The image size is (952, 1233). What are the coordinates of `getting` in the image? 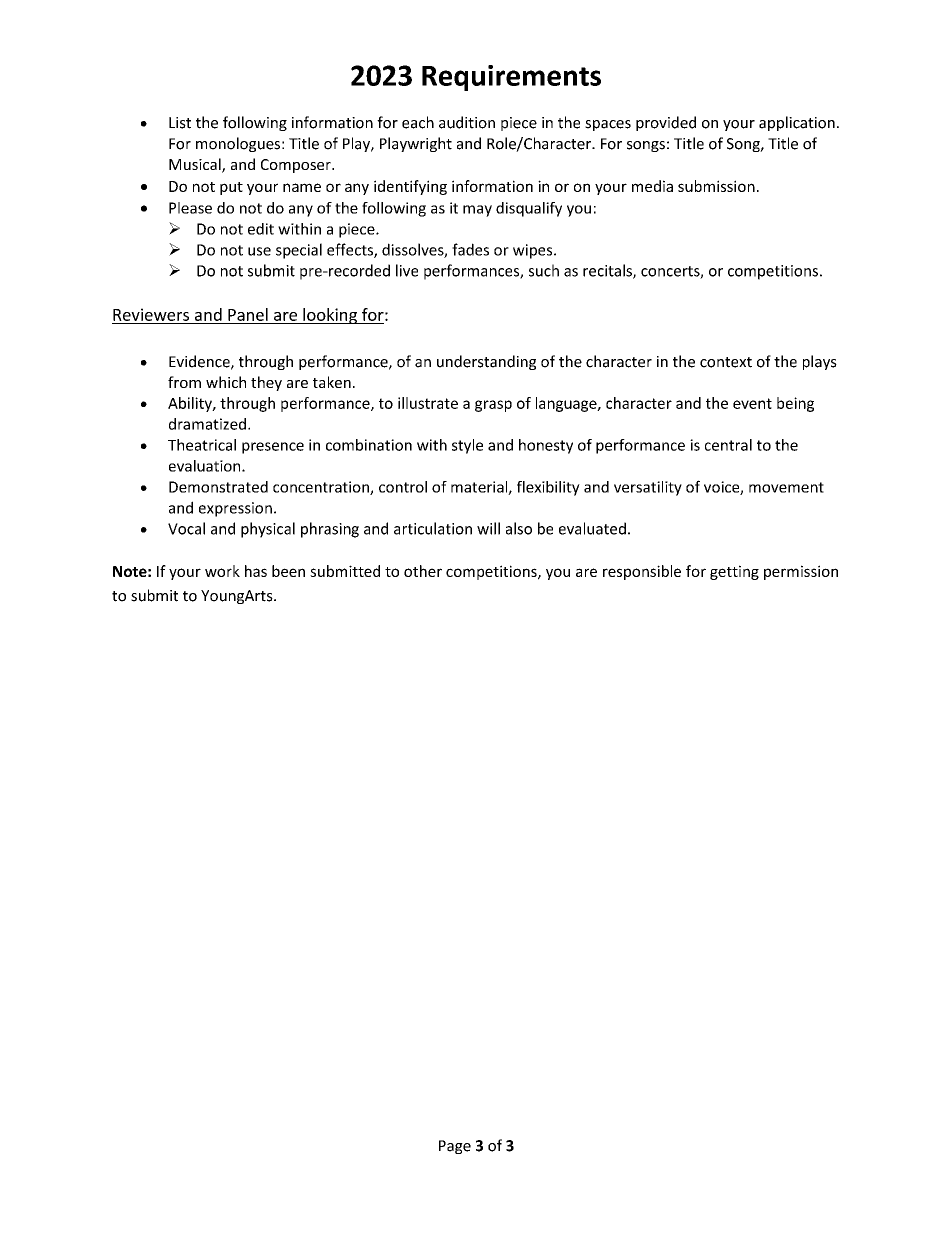 It's located at (734, 572).
